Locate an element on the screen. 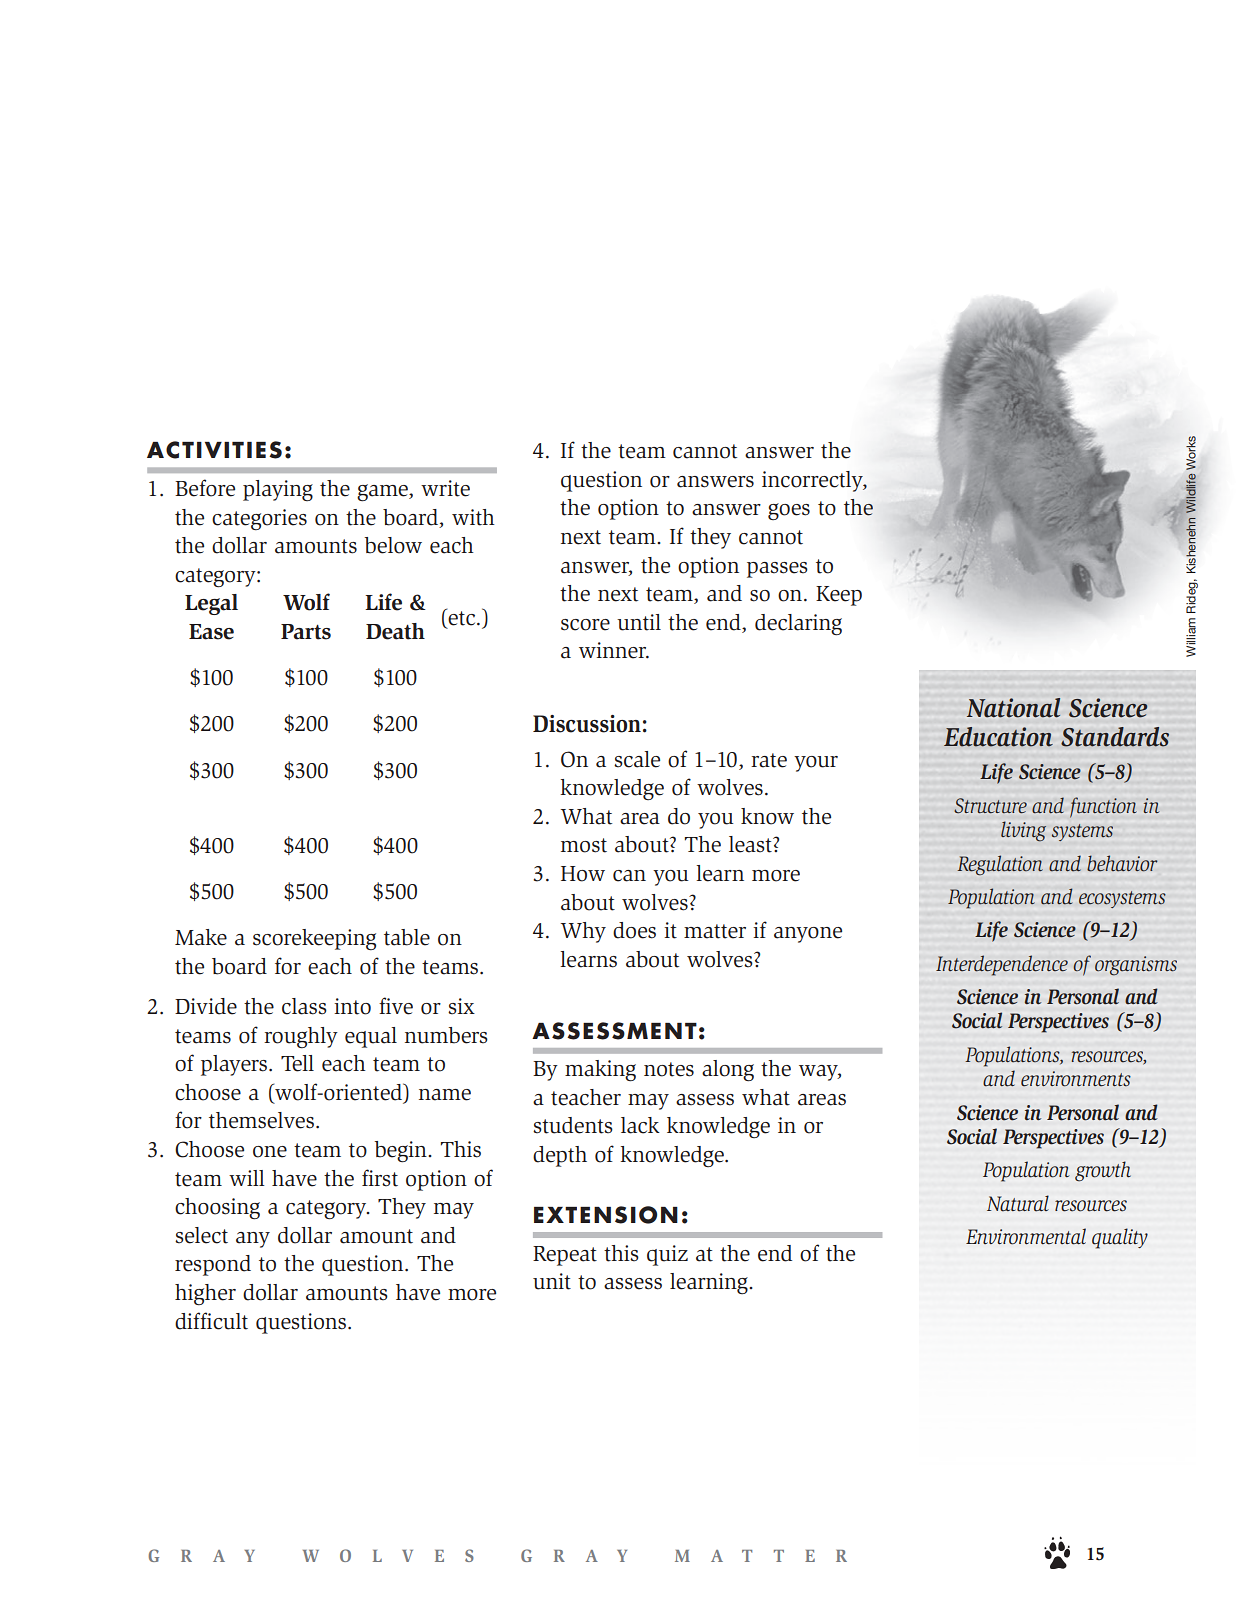 This screenshot has width=1250, height=1618. passes is located at coordinates (777, 570).
